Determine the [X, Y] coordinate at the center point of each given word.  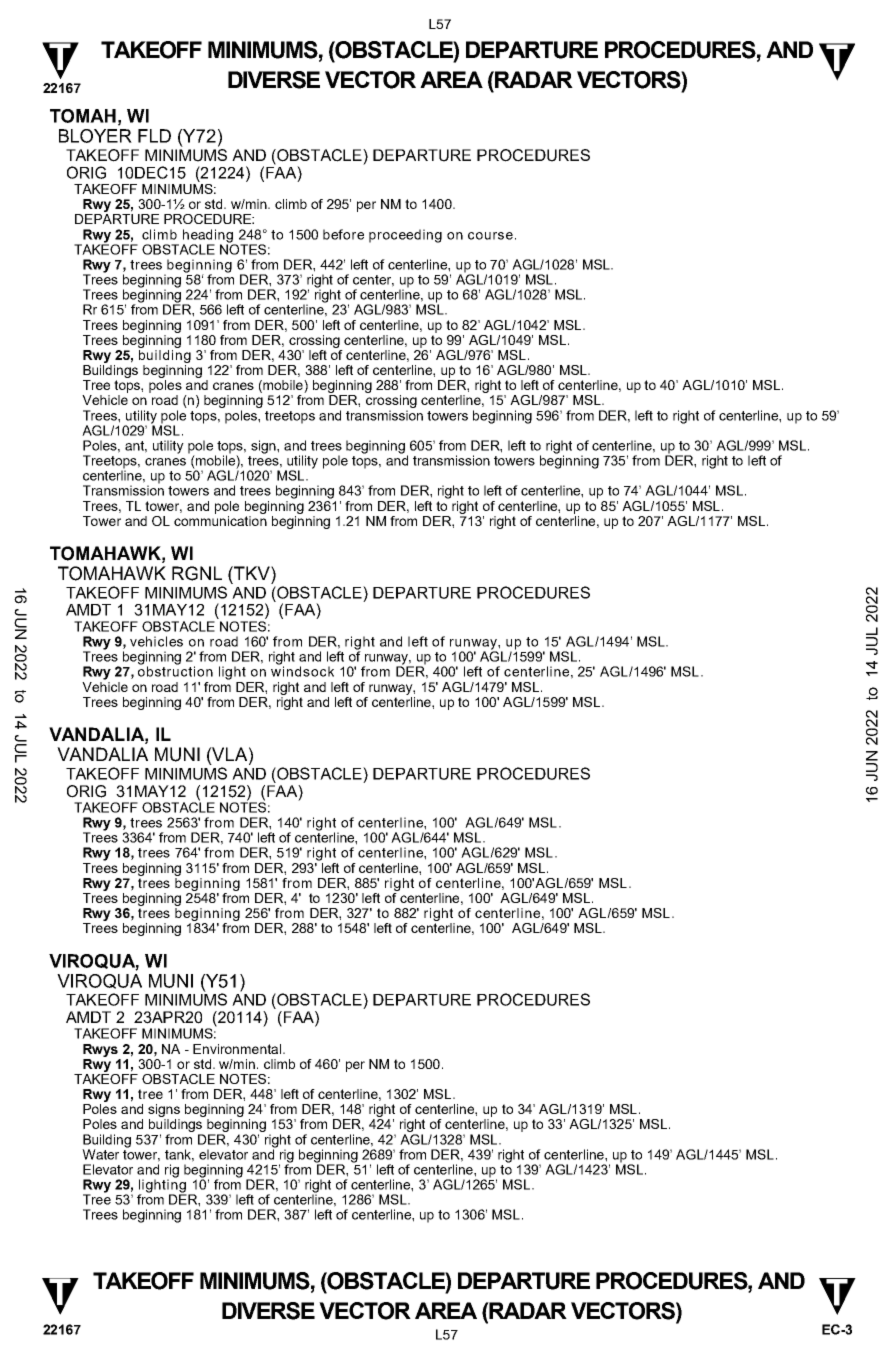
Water [100, 1154]
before [343, 234]
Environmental [237, 1049]
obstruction [175, 670]
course [490, 236]
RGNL [197, 573]
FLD [154, 136]
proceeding [405, 236]
